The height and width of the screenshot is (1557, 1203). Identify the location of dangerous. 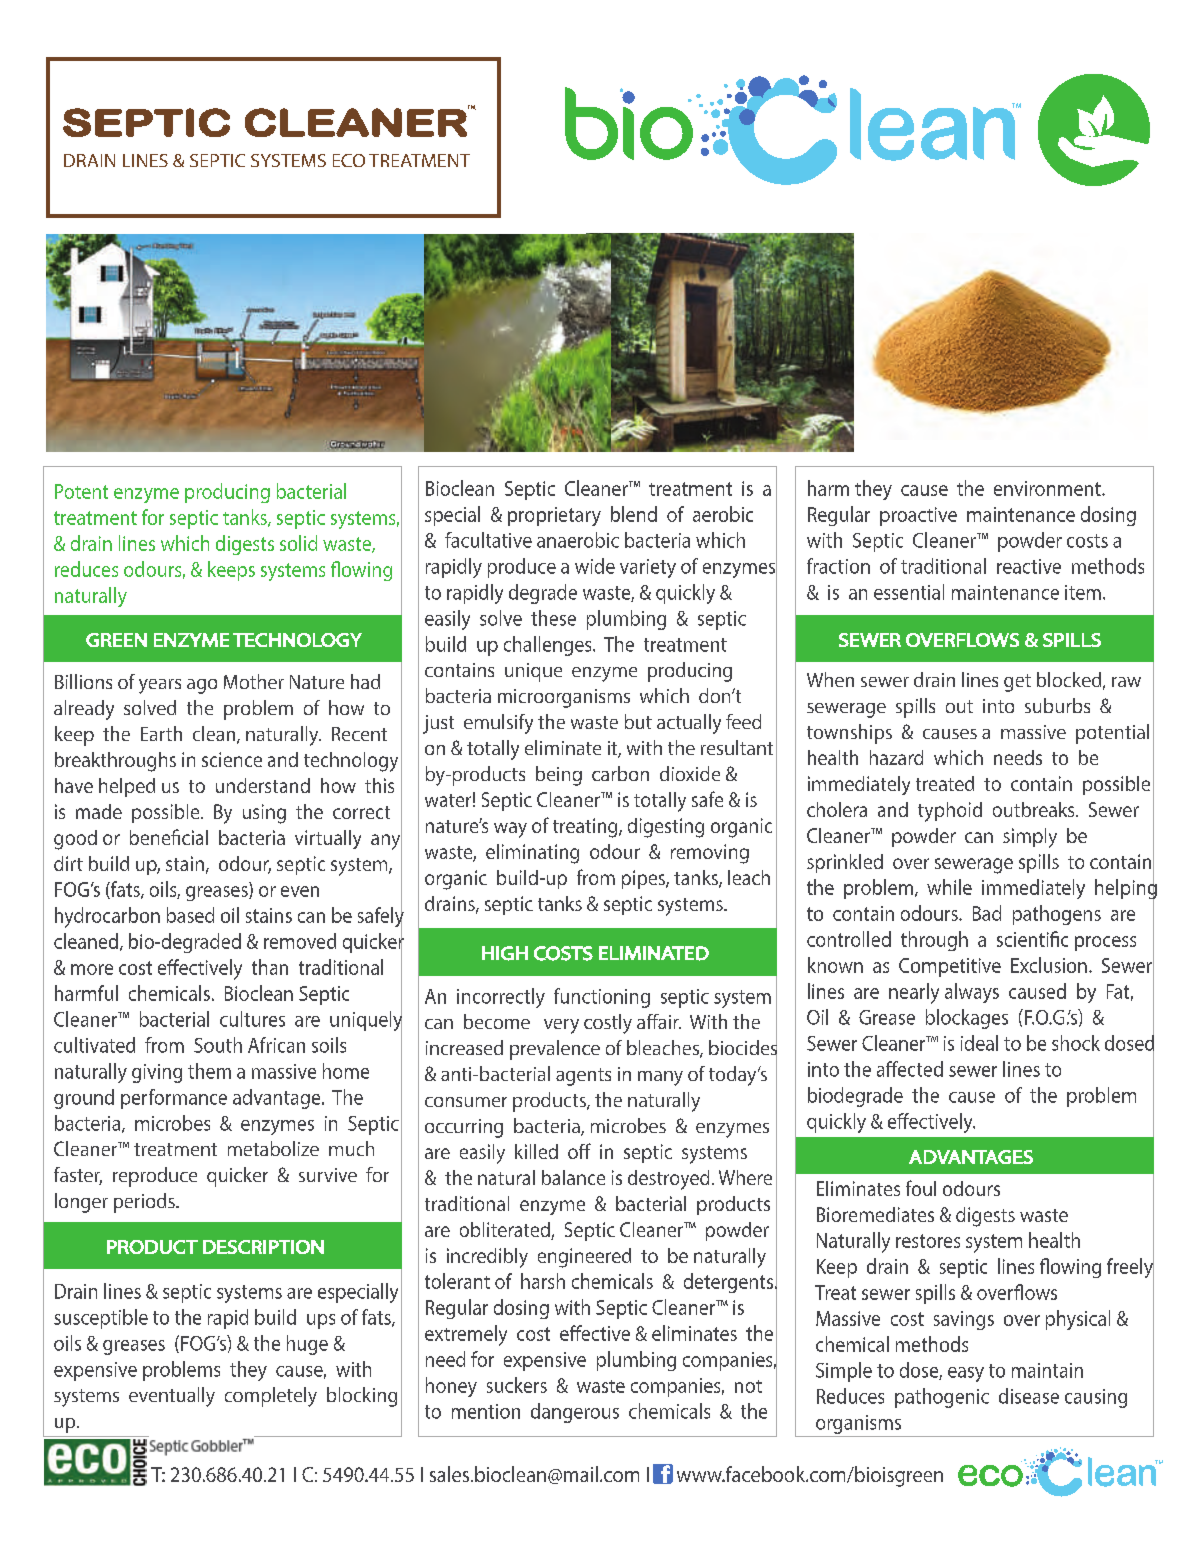
(575, 1413).
